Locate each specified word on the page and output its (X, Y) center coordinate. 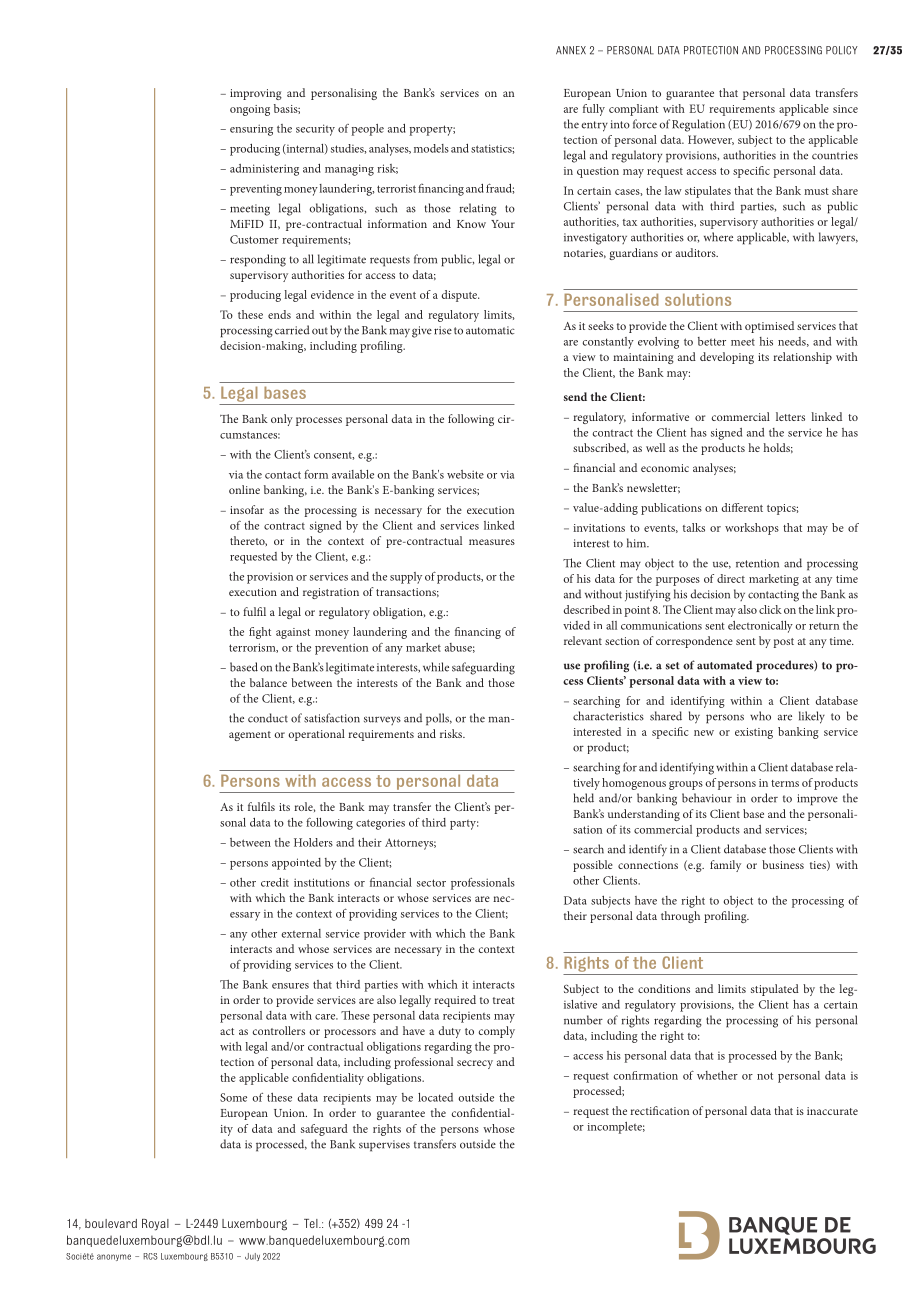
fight (260, 633)
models (431, 148)
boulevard (111, 1223)
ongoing (250, 110)
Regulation (698, 125)
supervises (384, 1146)
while (436, 667)
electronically (760, 627)
